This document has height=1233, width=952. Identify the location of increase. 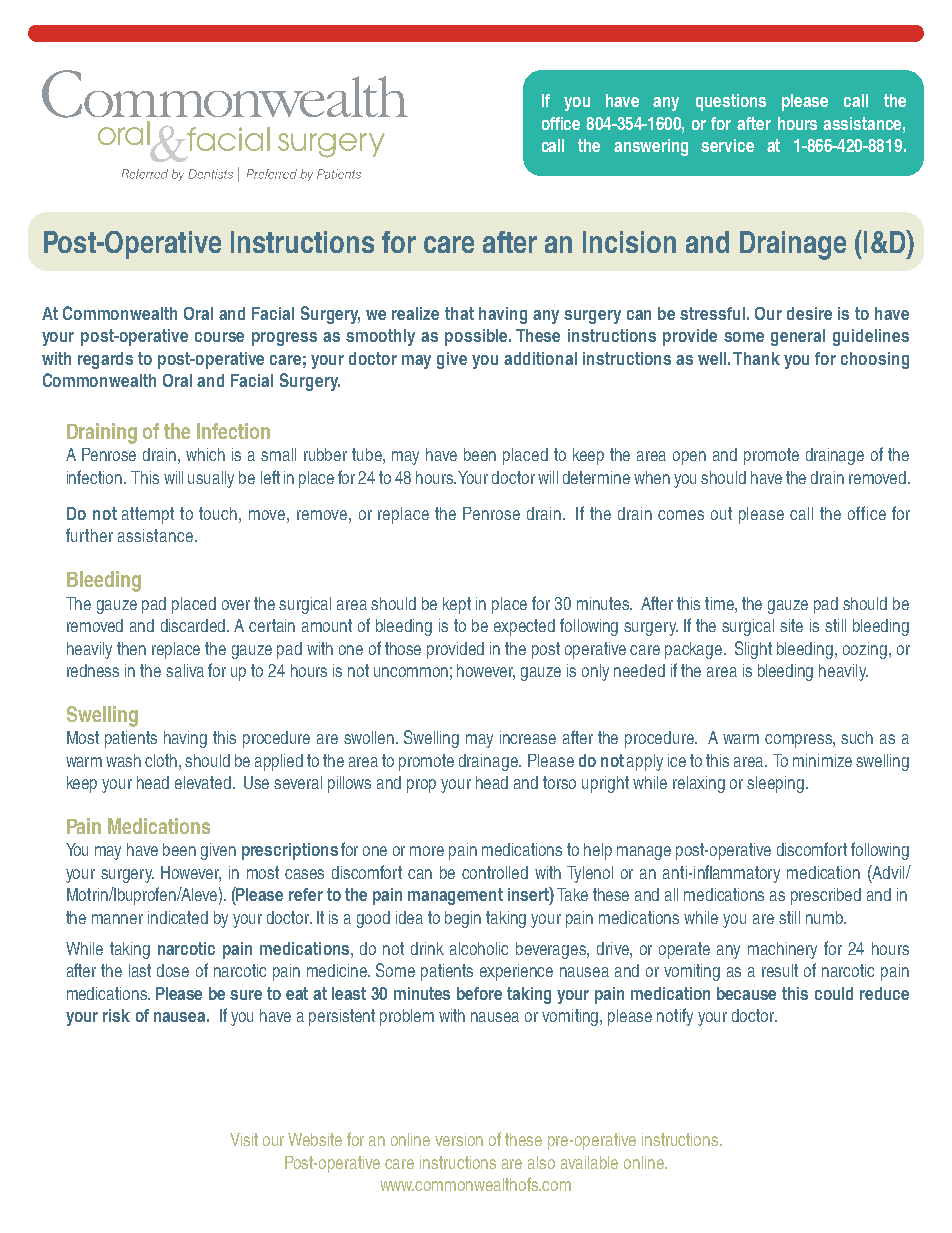
(528, 737).
